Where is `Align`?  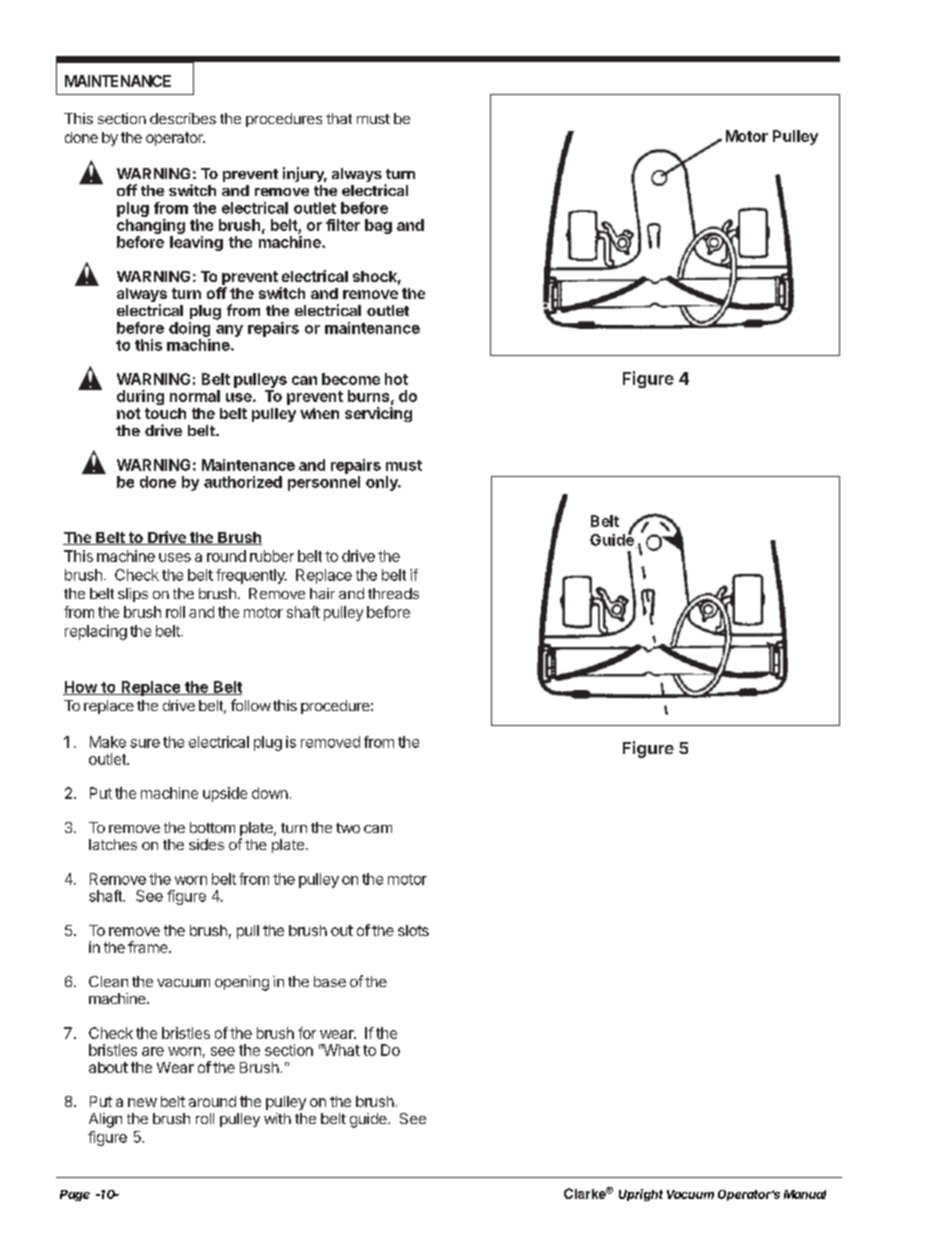 Align is located at coordinates (105, 1120).
